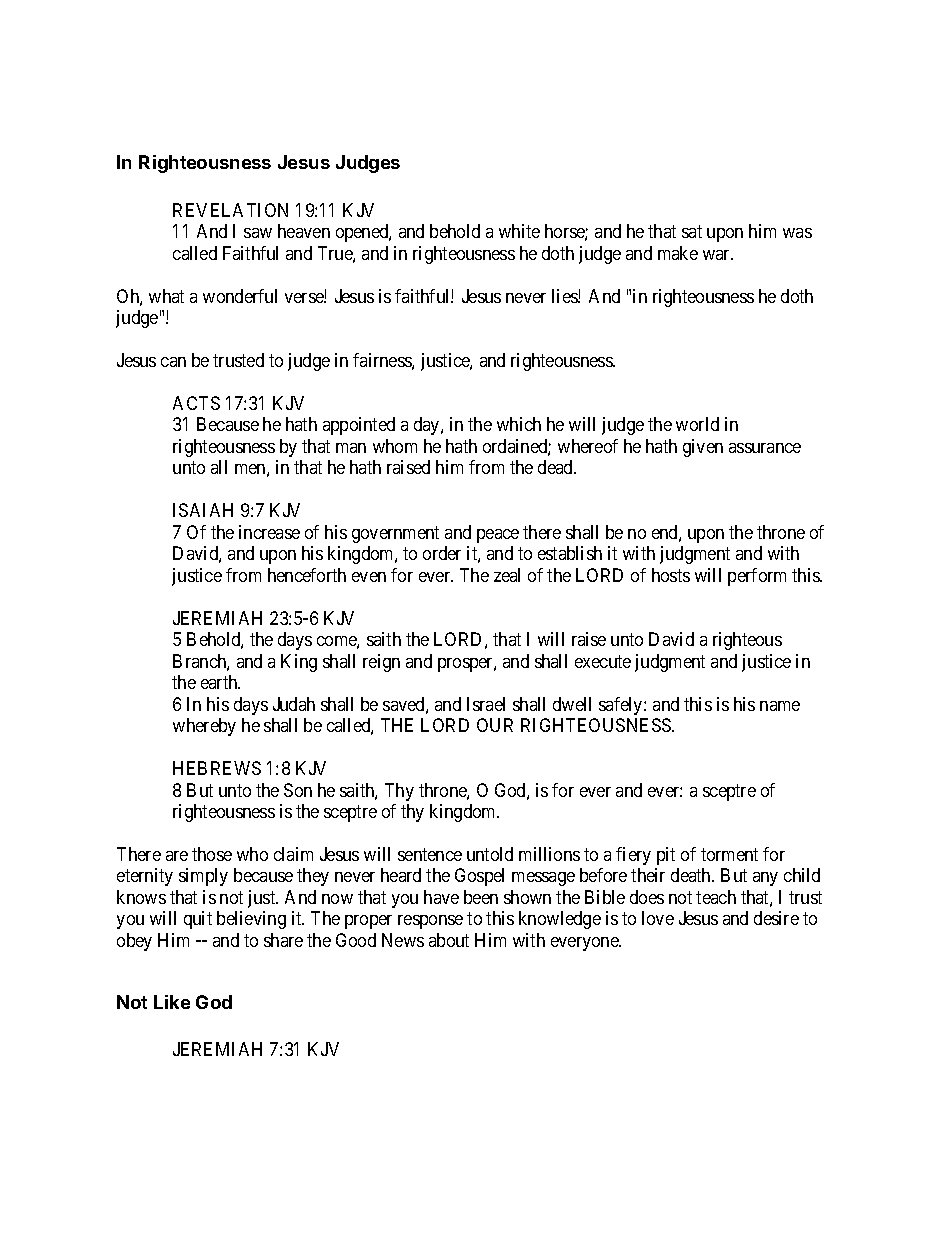 The width and height of the screenshot is (952, 1233). What do you see at coordinates (430, 854) in the screenshot?
I see `sentence` at bounding box center [430, 854].
